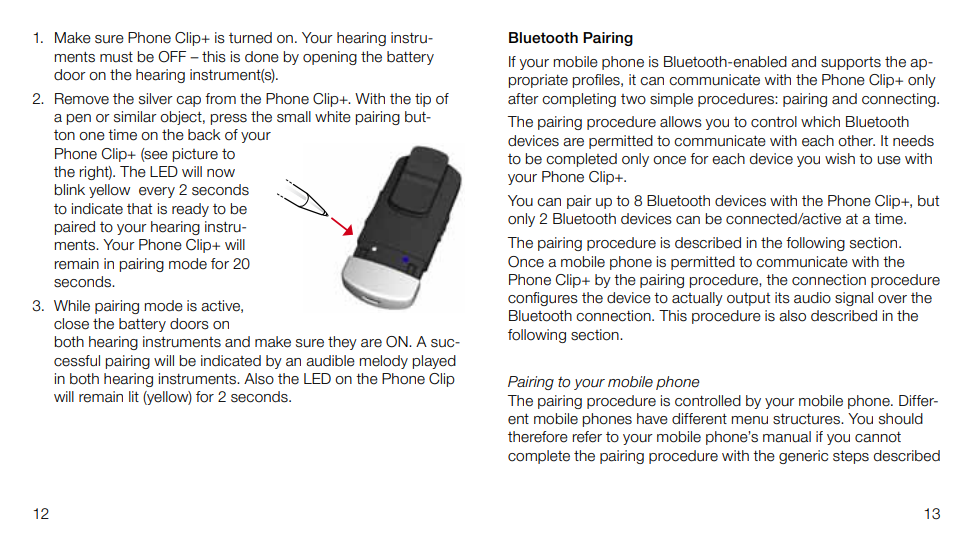  What do you see at coordinates (851, 63) in the document?
I see `supports` at bounding box center [851, 63].
